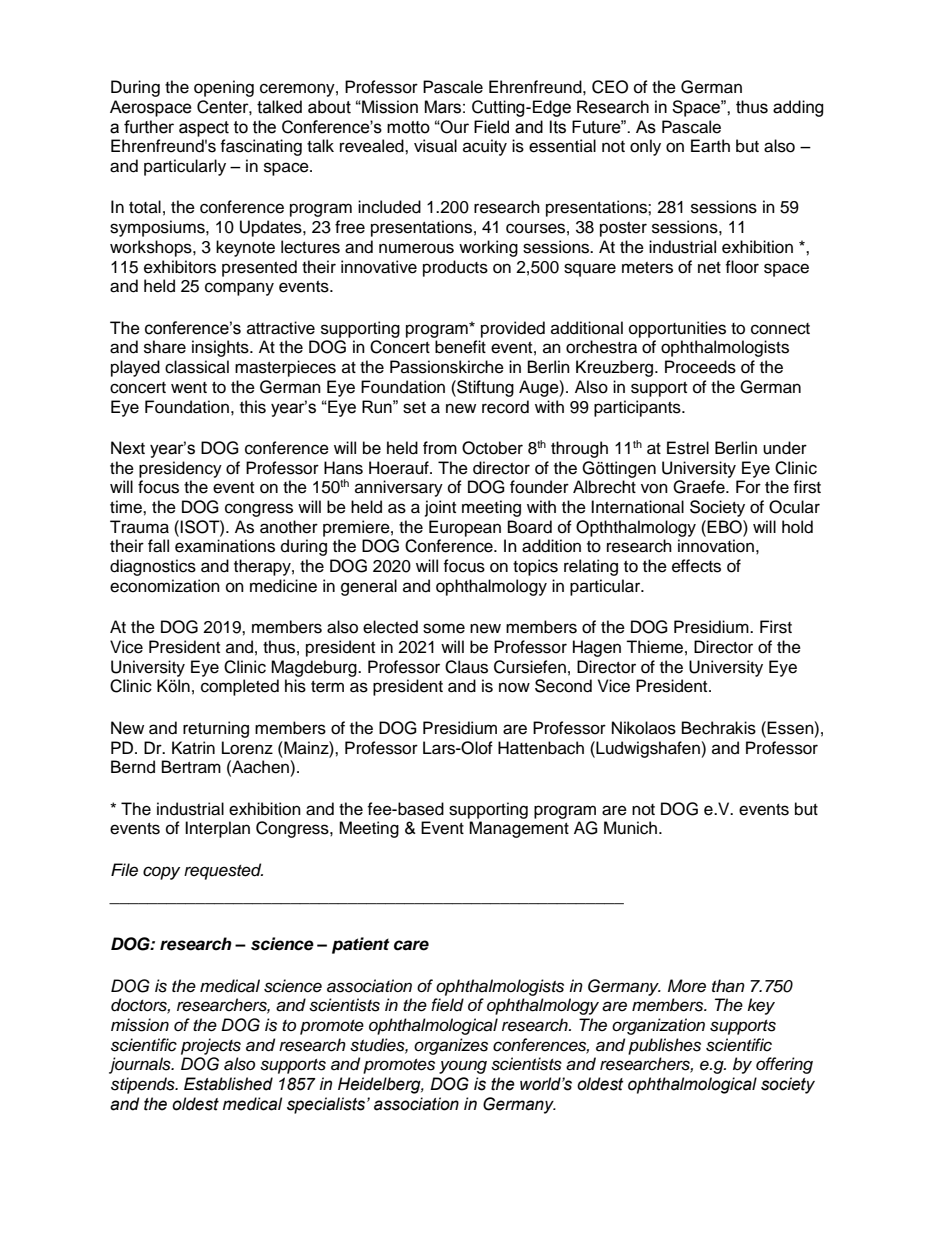 The height and width of the screenshot is (1233, 952). Describe the element at coordinates (710, 146) in the screenshot. I see `Earth` at that location.
